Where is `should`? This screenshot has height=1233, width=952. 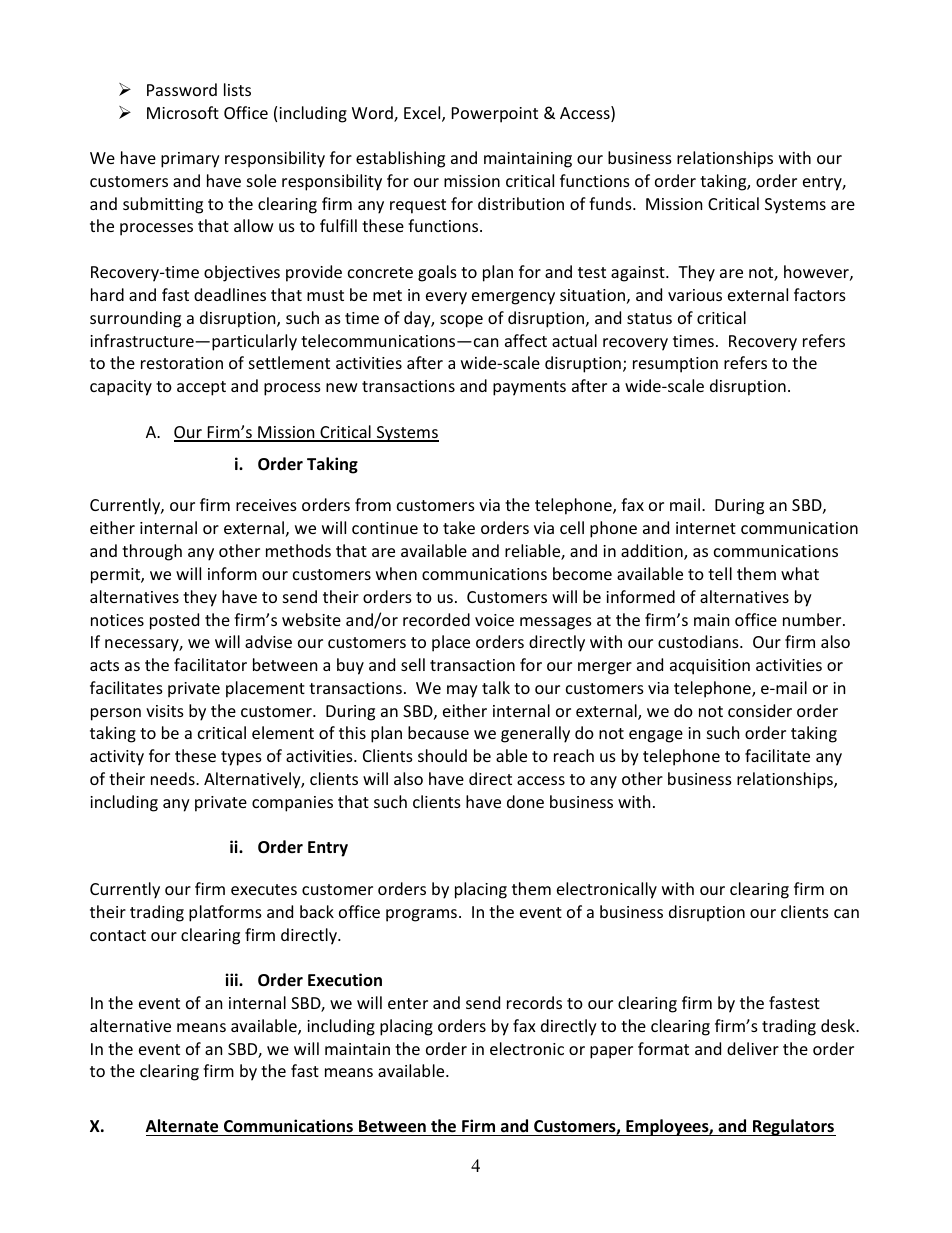 should is located at coordinates (442, 755).
